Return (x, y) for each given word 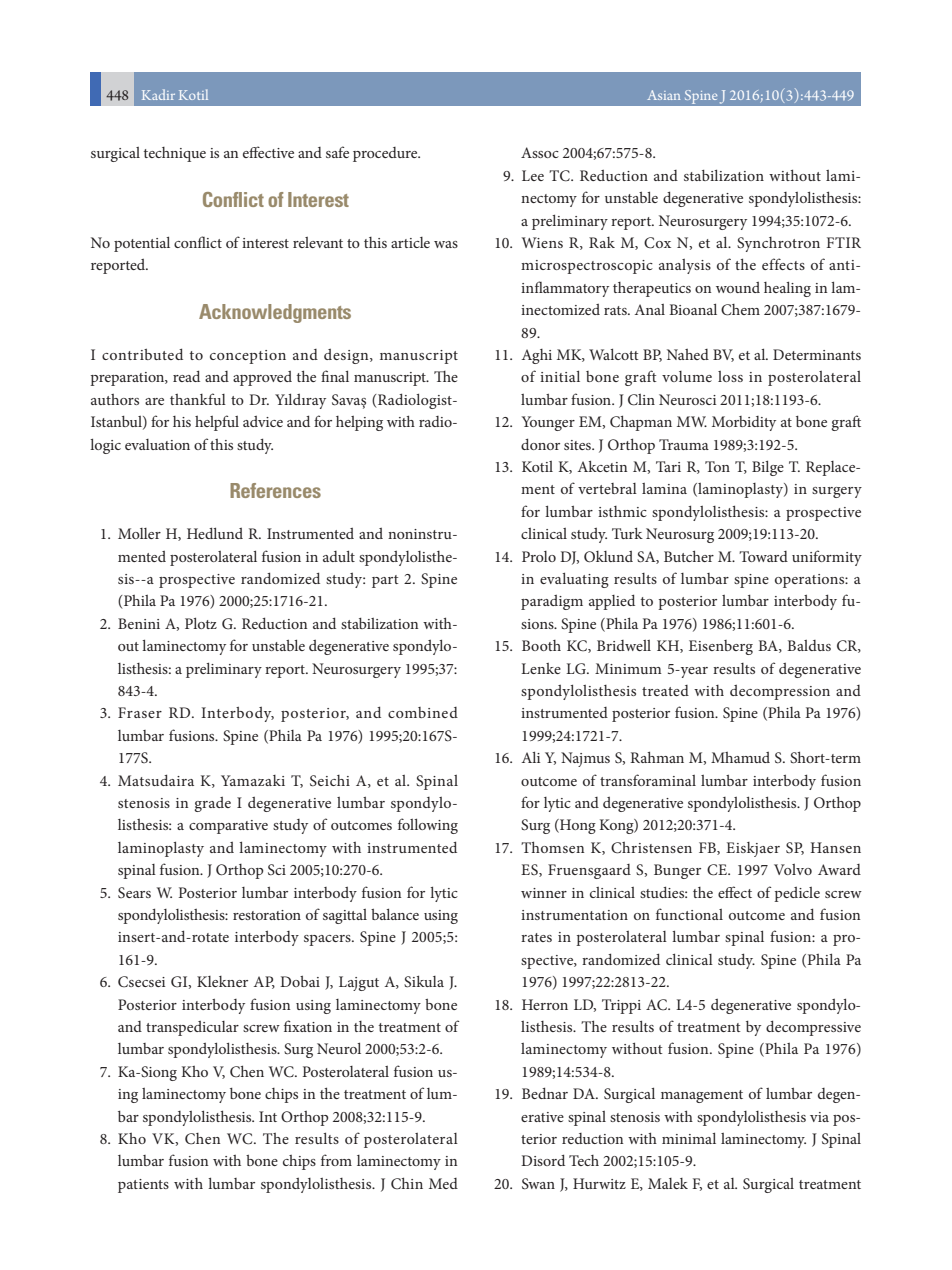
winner (544, 893)
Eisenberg (721, 647)
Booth (541, 645)
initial (560, 376)
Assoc (540, 152)
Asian (663, 95)
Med (443, 1183)
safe (337, 152)
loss (730, 376)
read (186, 376)
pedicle (797, 894)
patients (143, 1186)
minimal (689, 1138)
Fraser (140, 712)
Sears (134, 892)
